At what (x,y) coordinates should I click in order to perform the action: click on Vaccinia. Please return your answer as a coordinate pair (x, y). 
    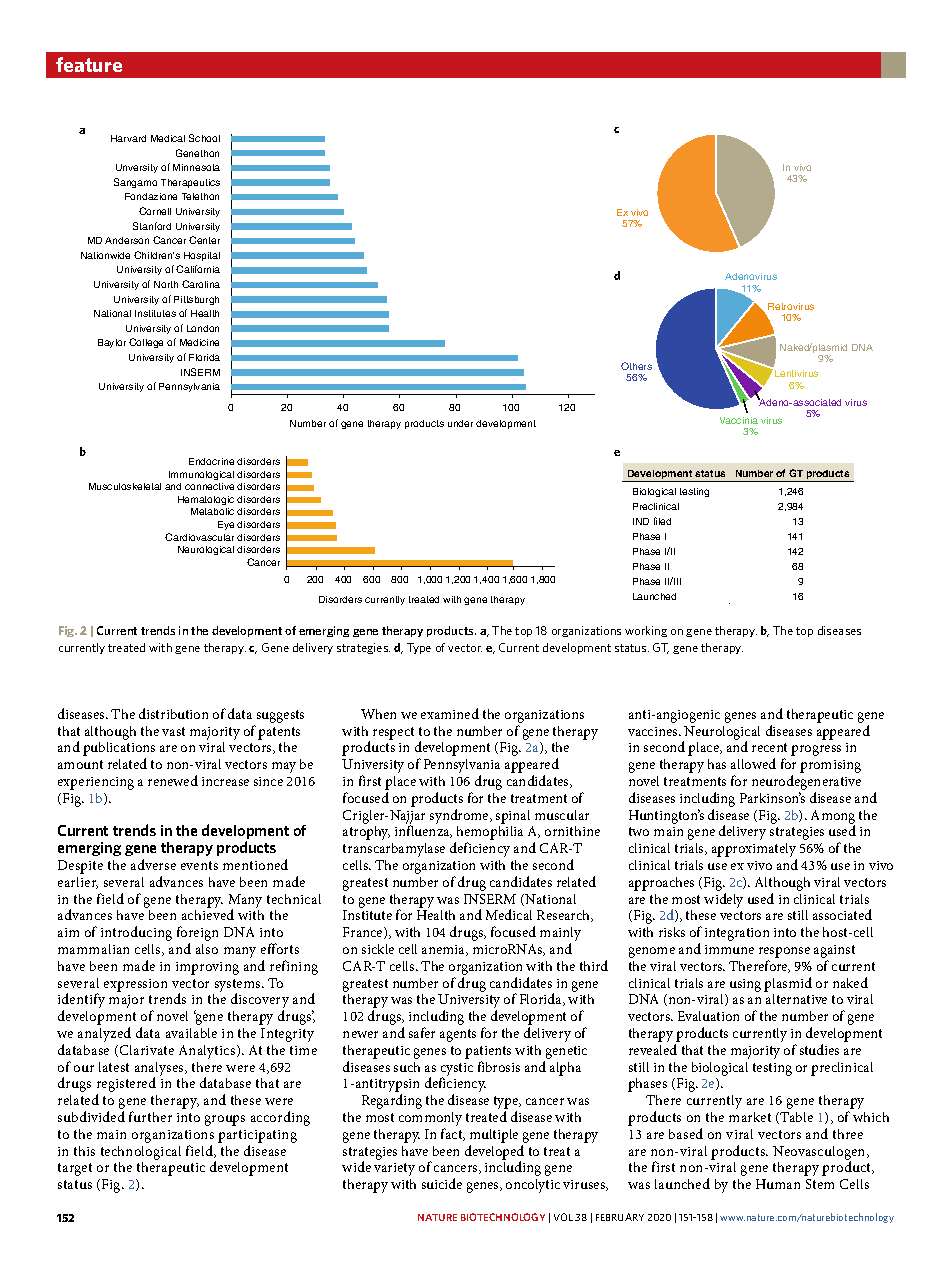
    Looking at the image, I should click on (739, 420).
